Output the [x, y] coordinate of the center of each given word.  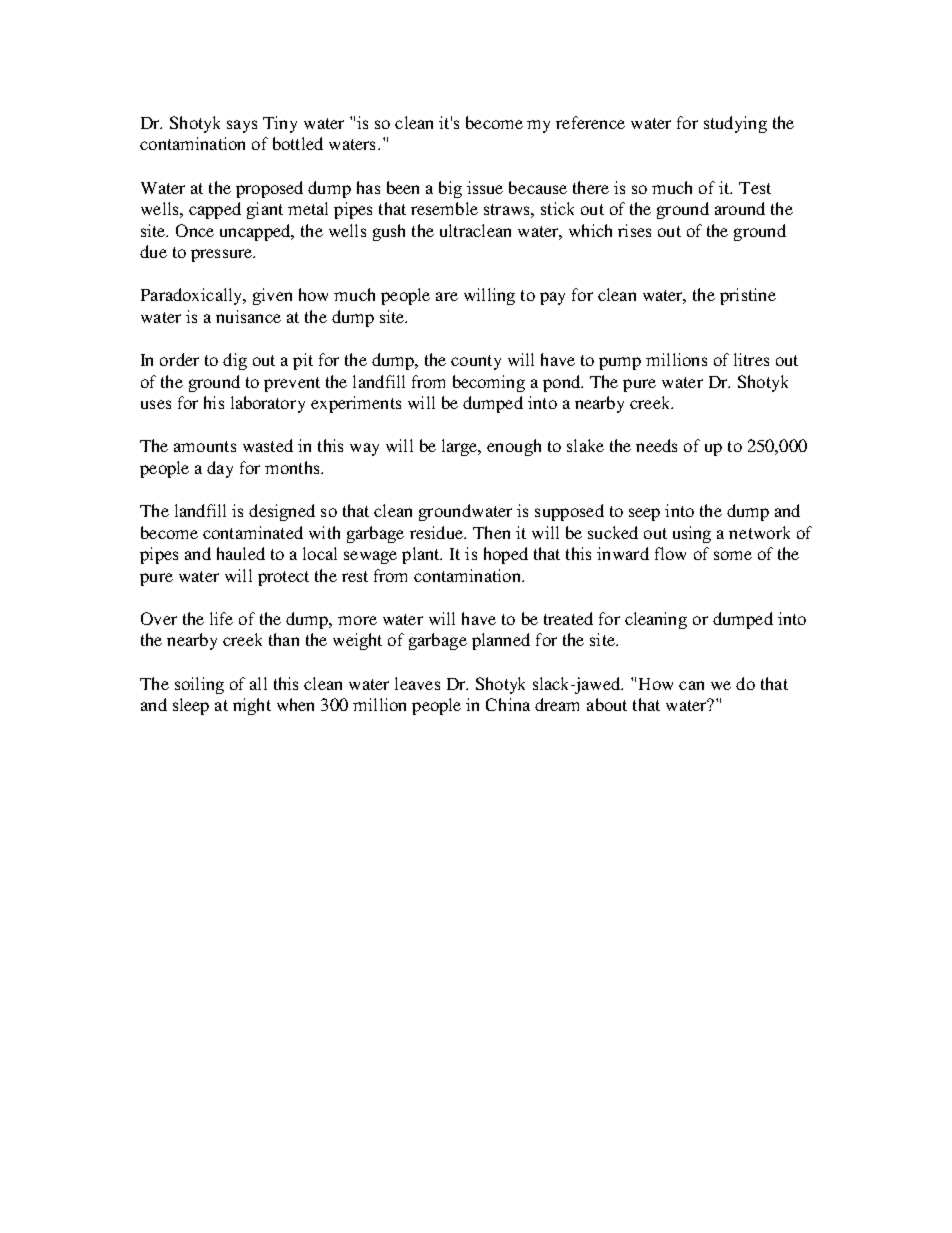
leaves [417, 683]
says [242, 126]
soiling [199, 685]
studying [735, 124]
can [691, 685]
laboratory [268, 404]
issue [485, 187]
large [461, 447]
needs [656, 445]
